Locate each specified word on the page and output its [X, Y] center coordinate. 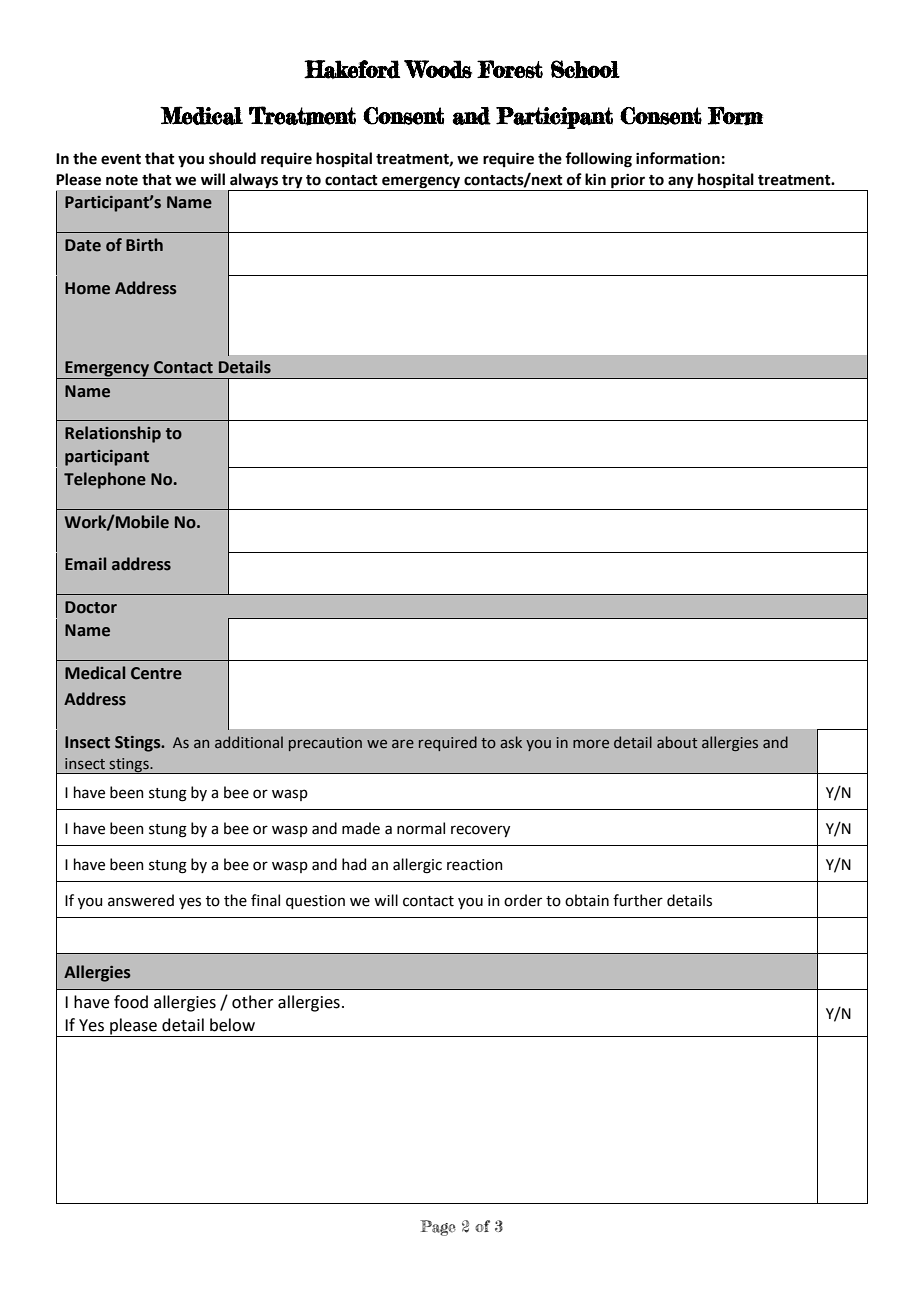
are [403, 744]
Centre [156, 673]
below [232, 1025]
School [585, 69]
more [591, 744]
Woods [438, 69]
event [121, 159]
